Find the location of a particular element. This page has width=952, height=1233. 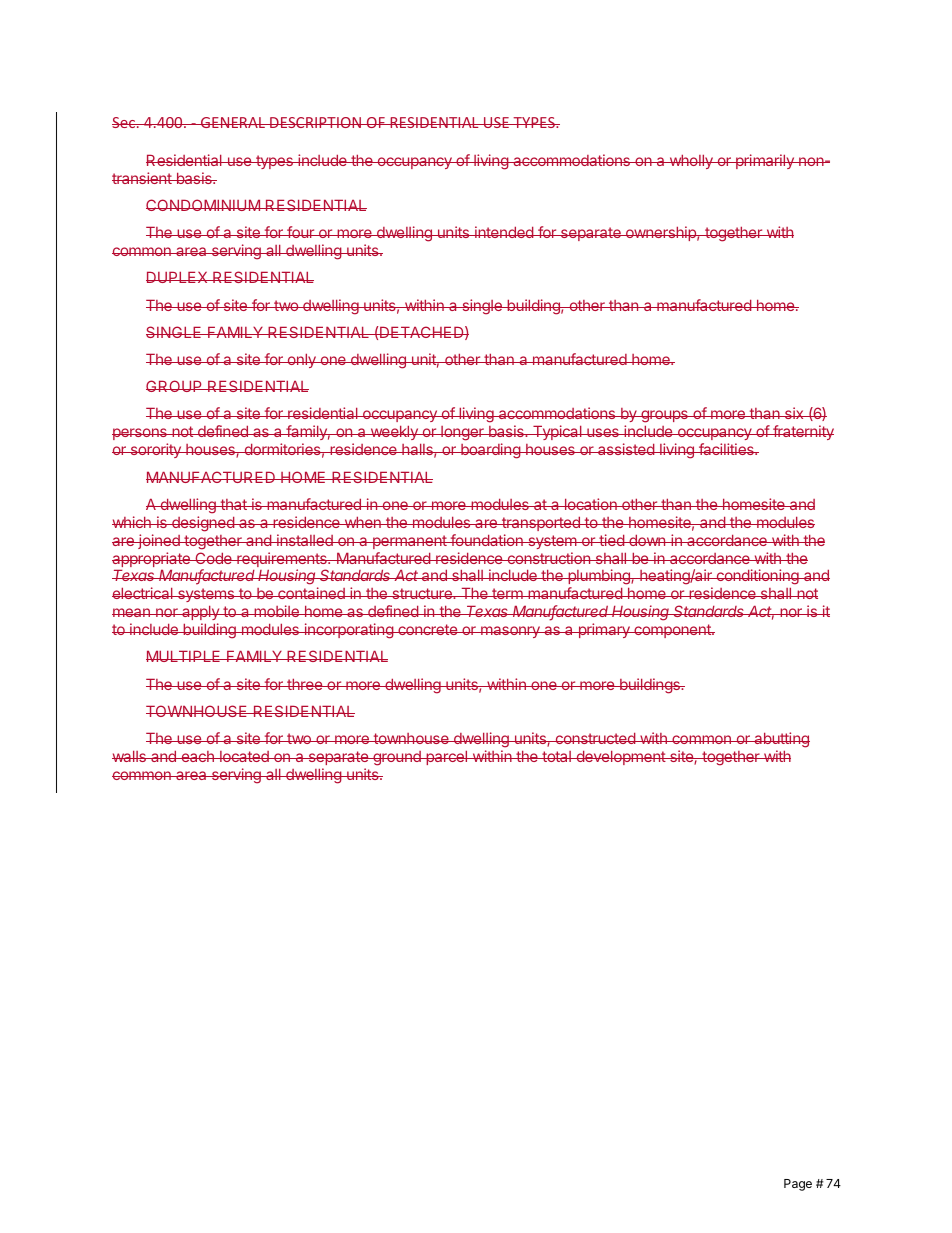

located is located at coordinates (244, 756).
